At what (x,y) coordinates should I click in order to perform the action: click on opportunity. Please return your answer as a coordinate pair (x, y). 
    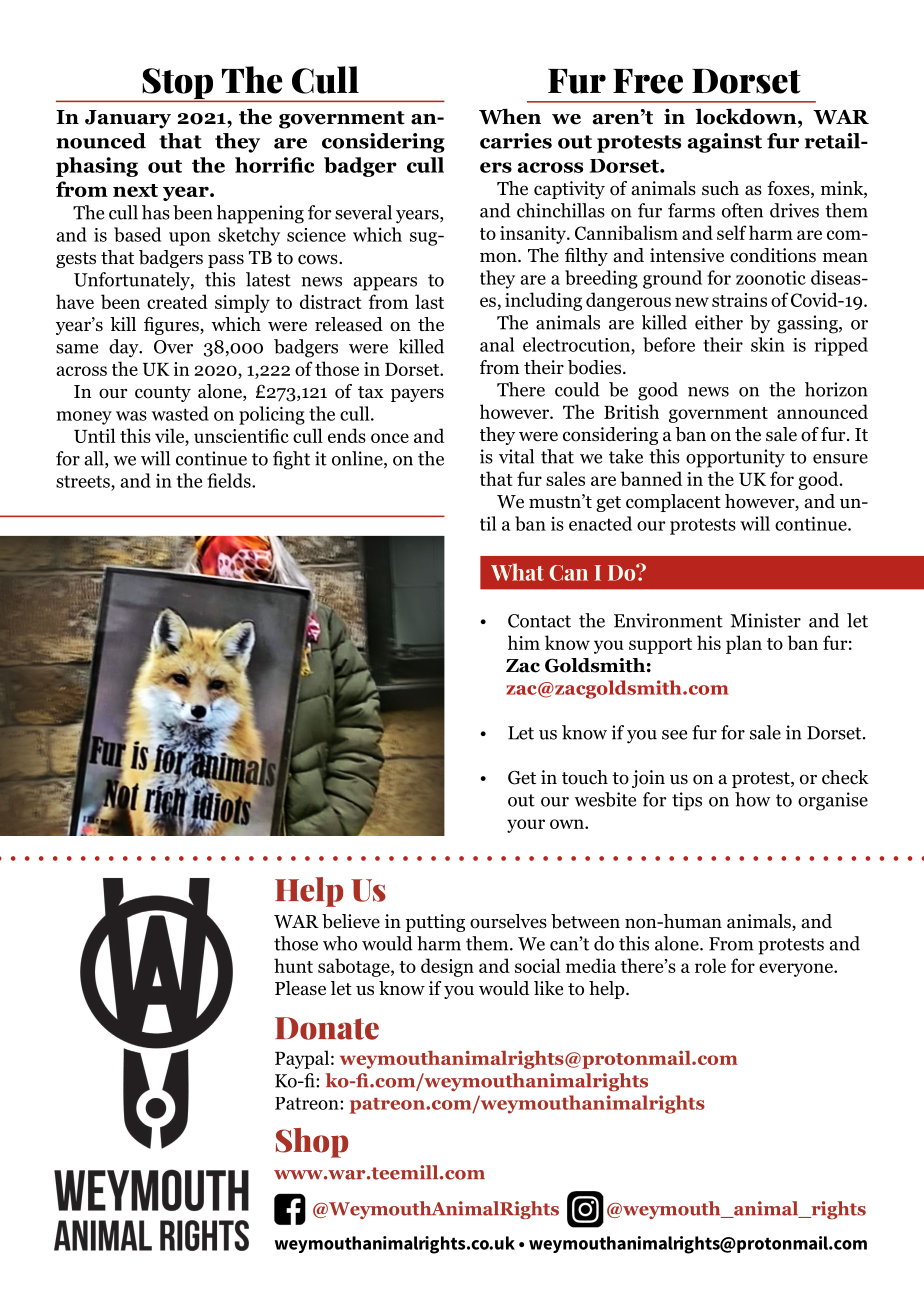
    Looking at the image, I should click on (735, 458).
